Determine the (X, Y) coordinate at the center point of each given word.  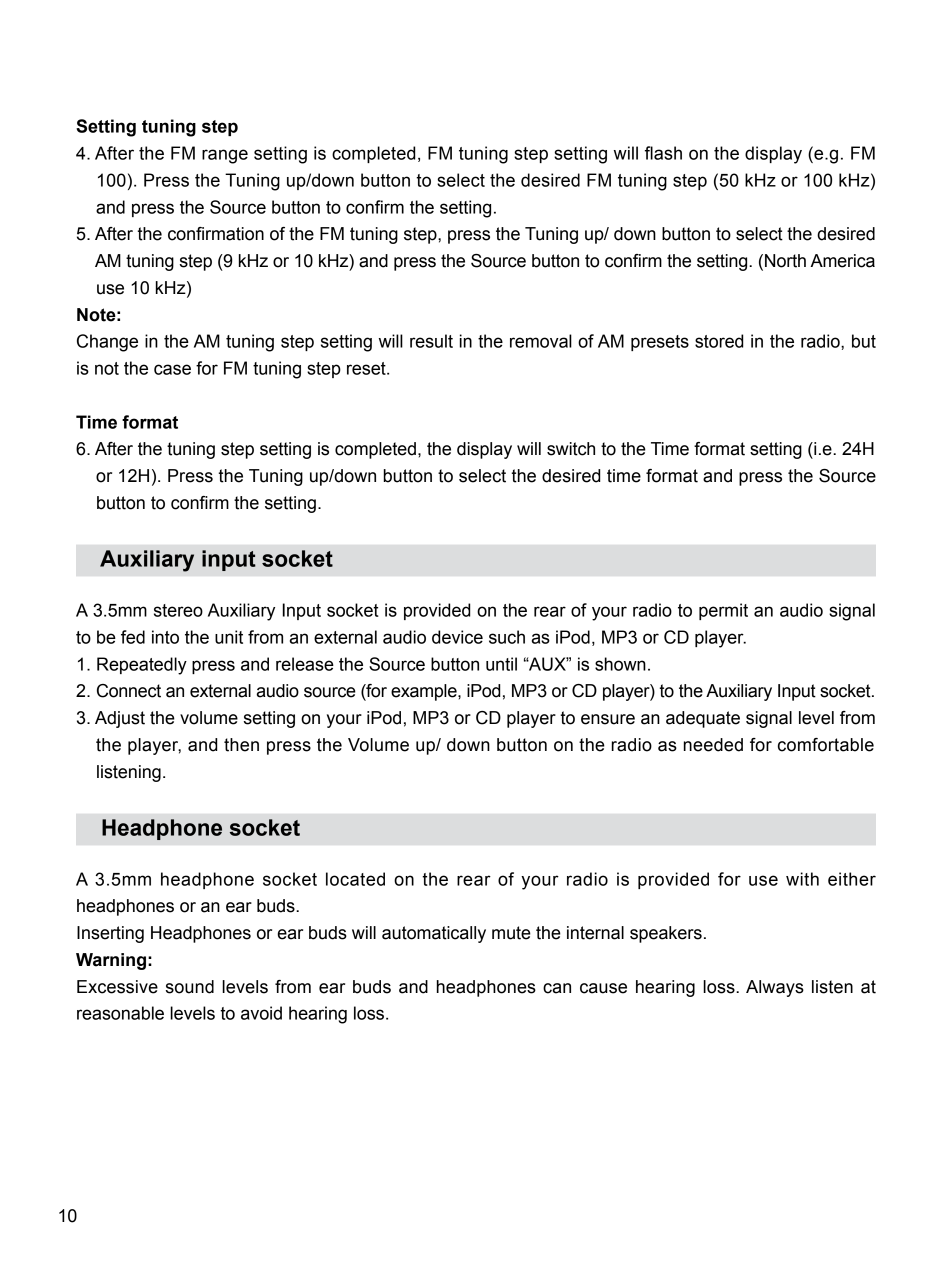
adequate (703, 719)
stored (719, 341)
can (557, 988)
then (241, 745)
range (225, 156)
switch (571, 449)
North (785, 261)
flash (663, 153)
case (172, 369)
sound (190, 987)
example (425, 692)
